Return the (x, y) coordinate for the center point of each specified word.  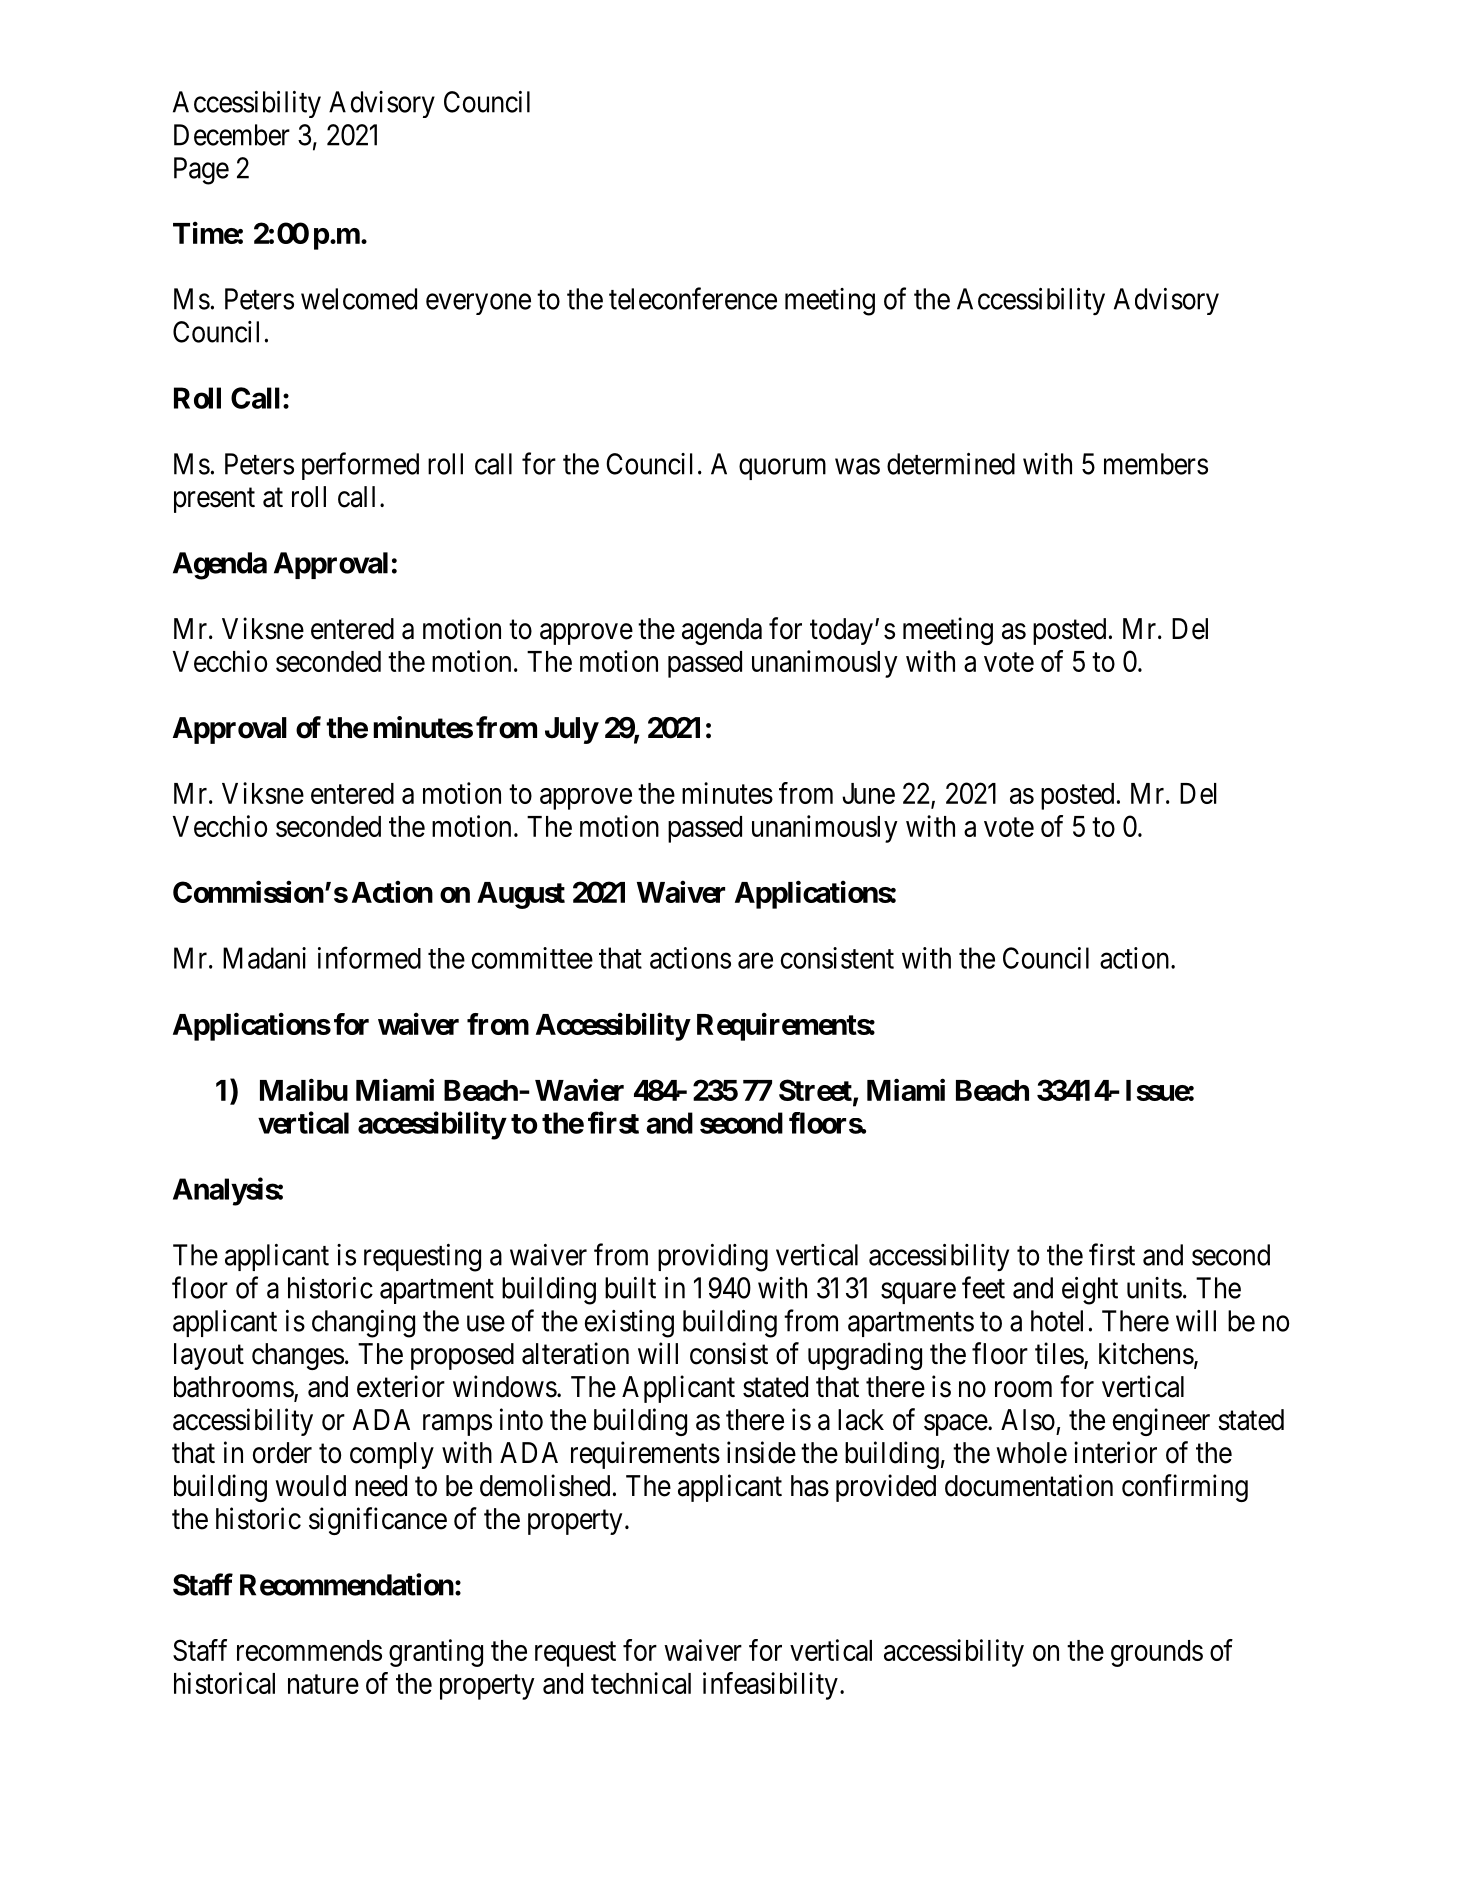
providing (713, 1258)
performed (360, 466)
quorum (782, 469)
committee (532, 958)
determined (951, 464)
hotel (1057, 1321)
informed (369, 957)
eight (1090, 1291)
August (521, 895)
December (232, 135)
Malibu (304, 1089)
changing (363, 1324)
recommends (309, 1650)
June (868, 793)
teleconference (693, 298)
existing (629, 1324)
